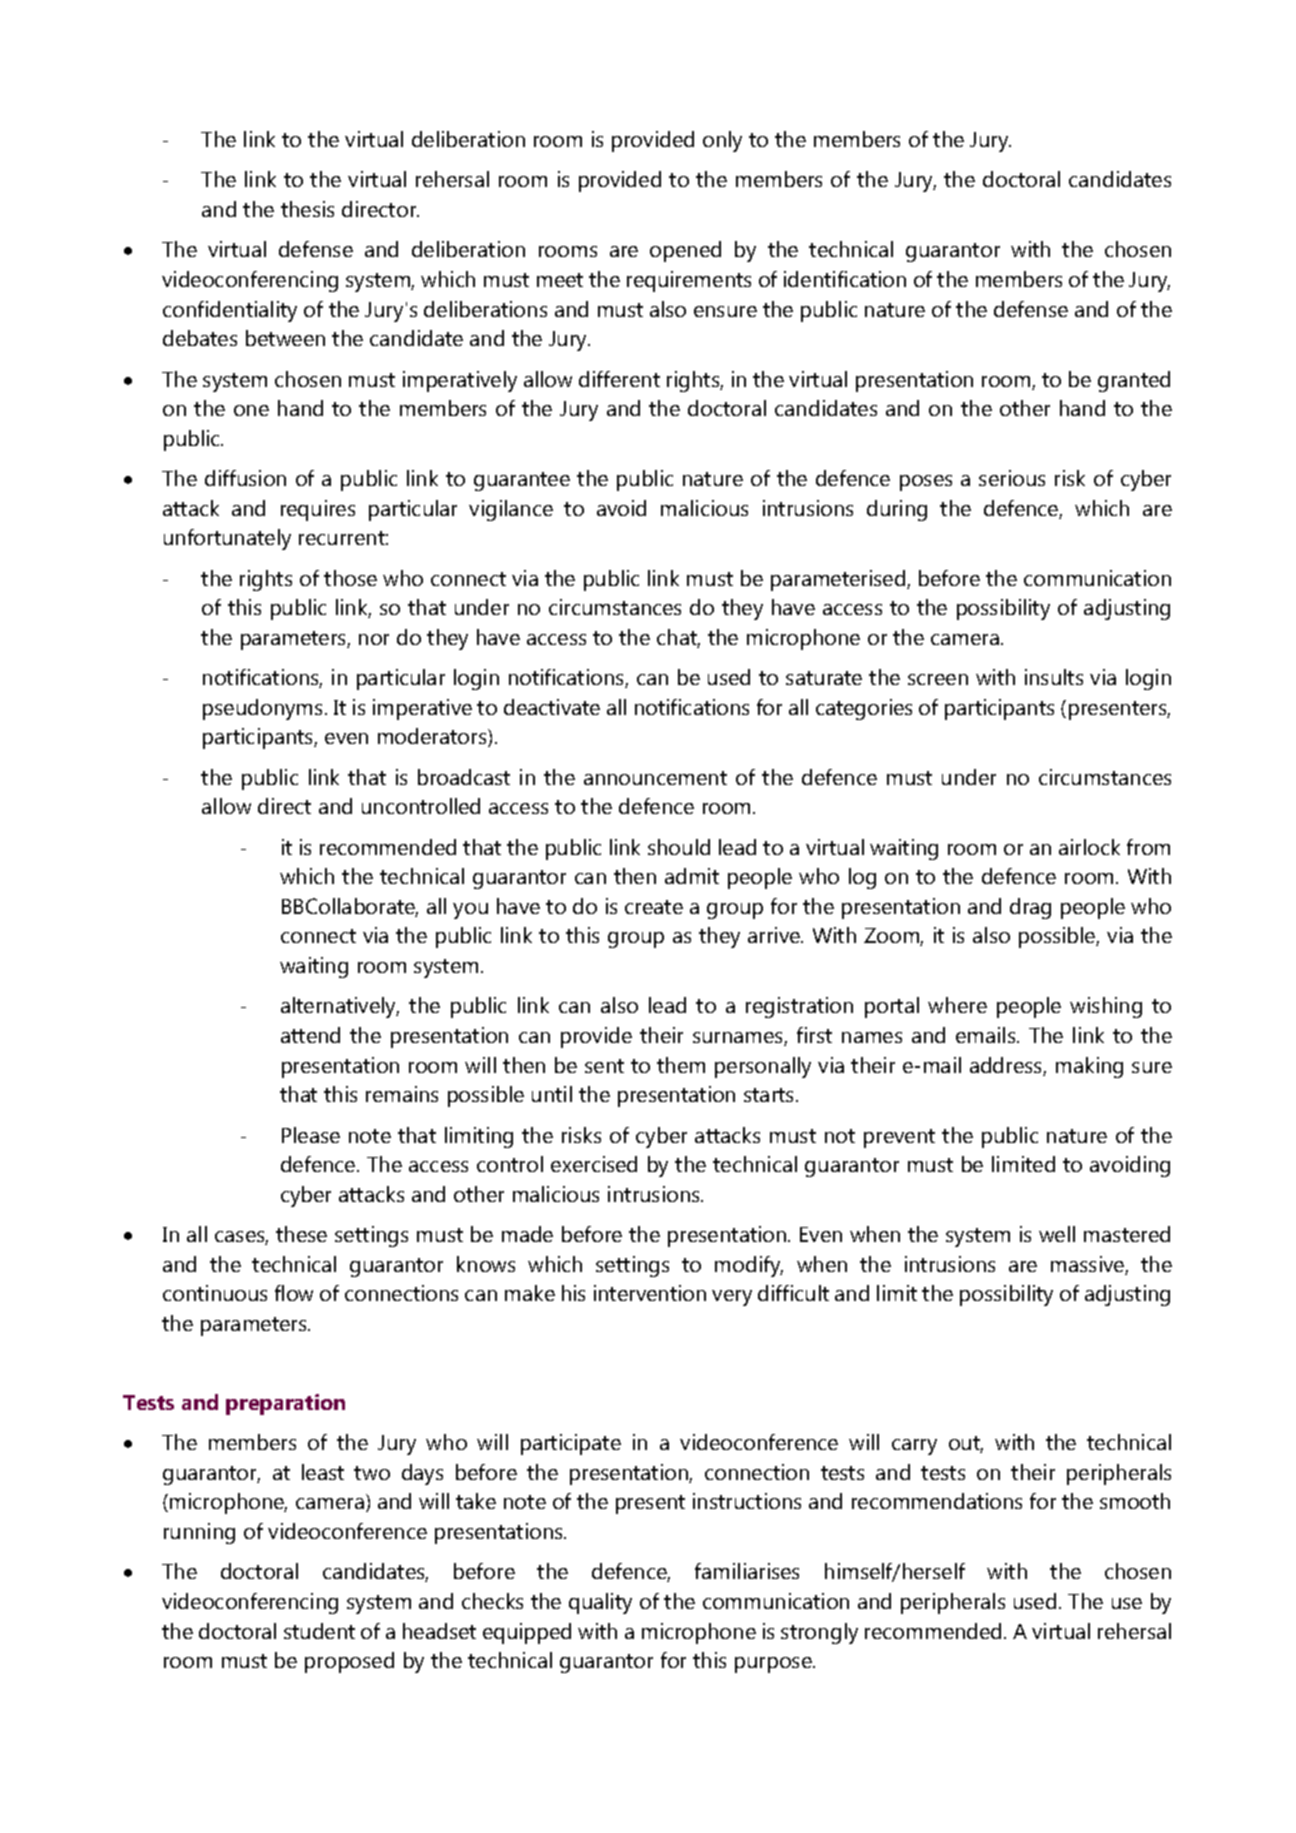 The width and height of the page is (1296, 1833). What do you see at coordinates (340, 1007) in the page?
I see `alternatively` at bounding box center [340, 1007].
